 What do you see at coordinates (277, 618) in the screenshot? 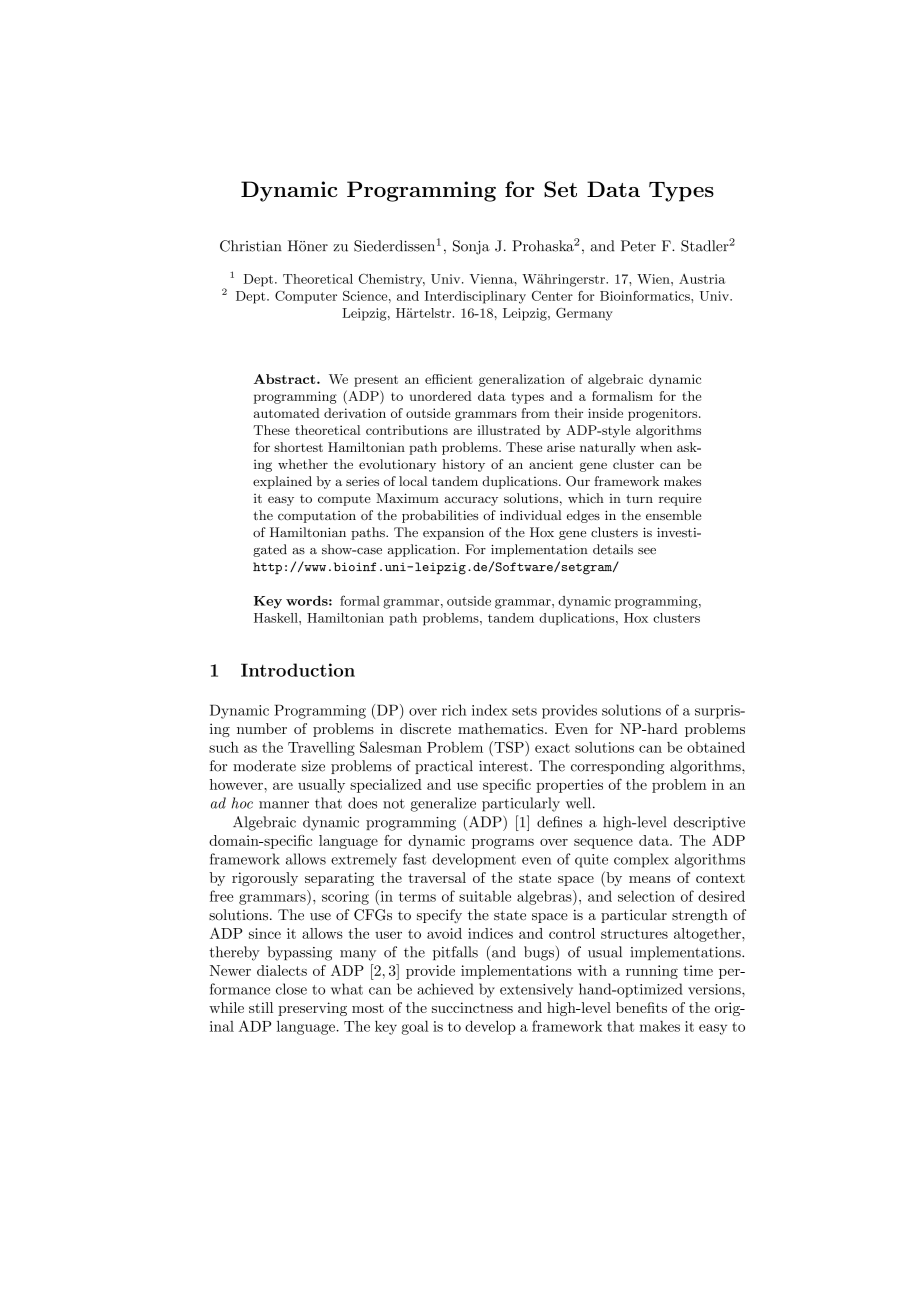
I see `Haskell` at bounding box center [277, 618].
